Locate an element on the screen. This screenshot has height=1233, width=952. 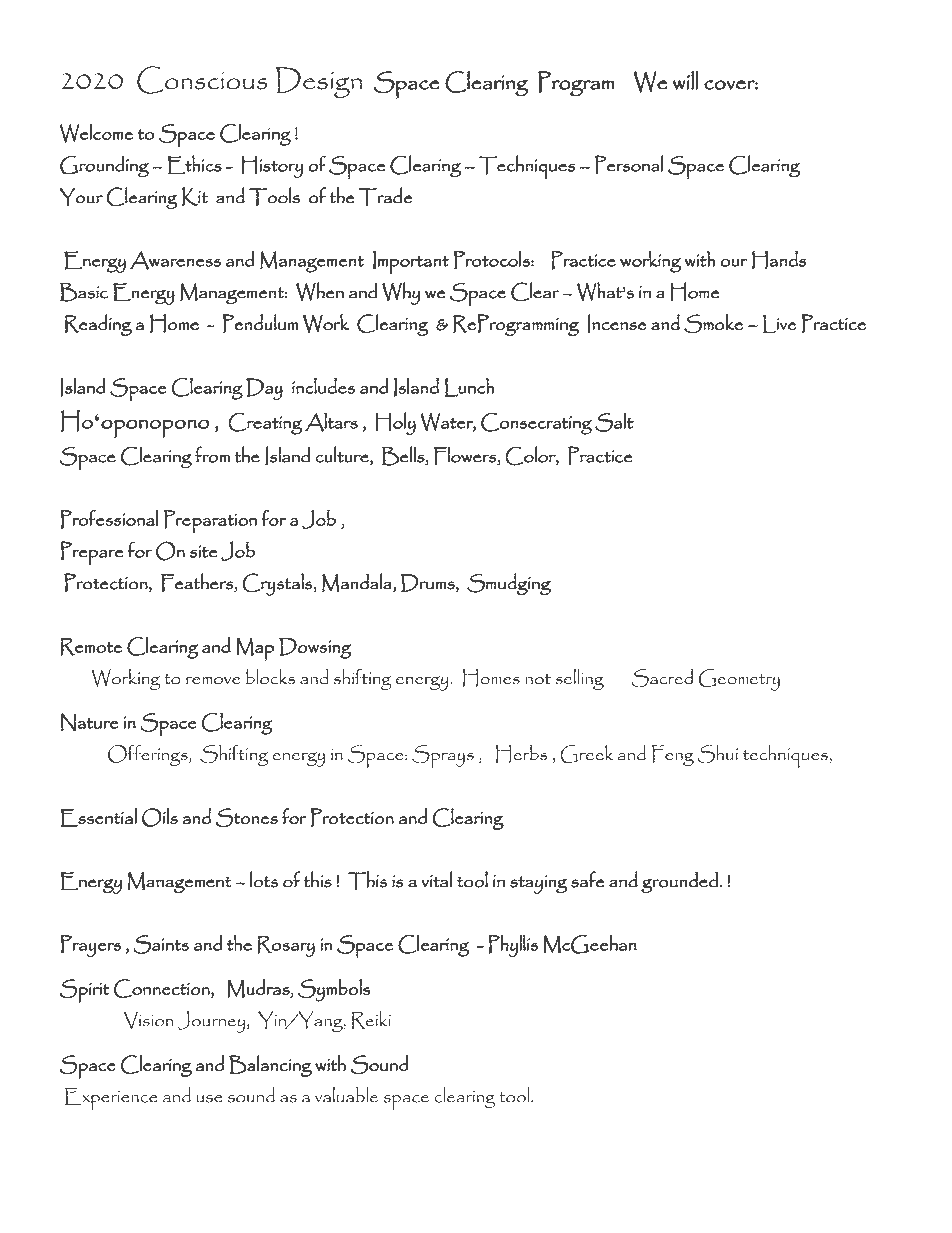
vital is located at coordinates (436, 879).
